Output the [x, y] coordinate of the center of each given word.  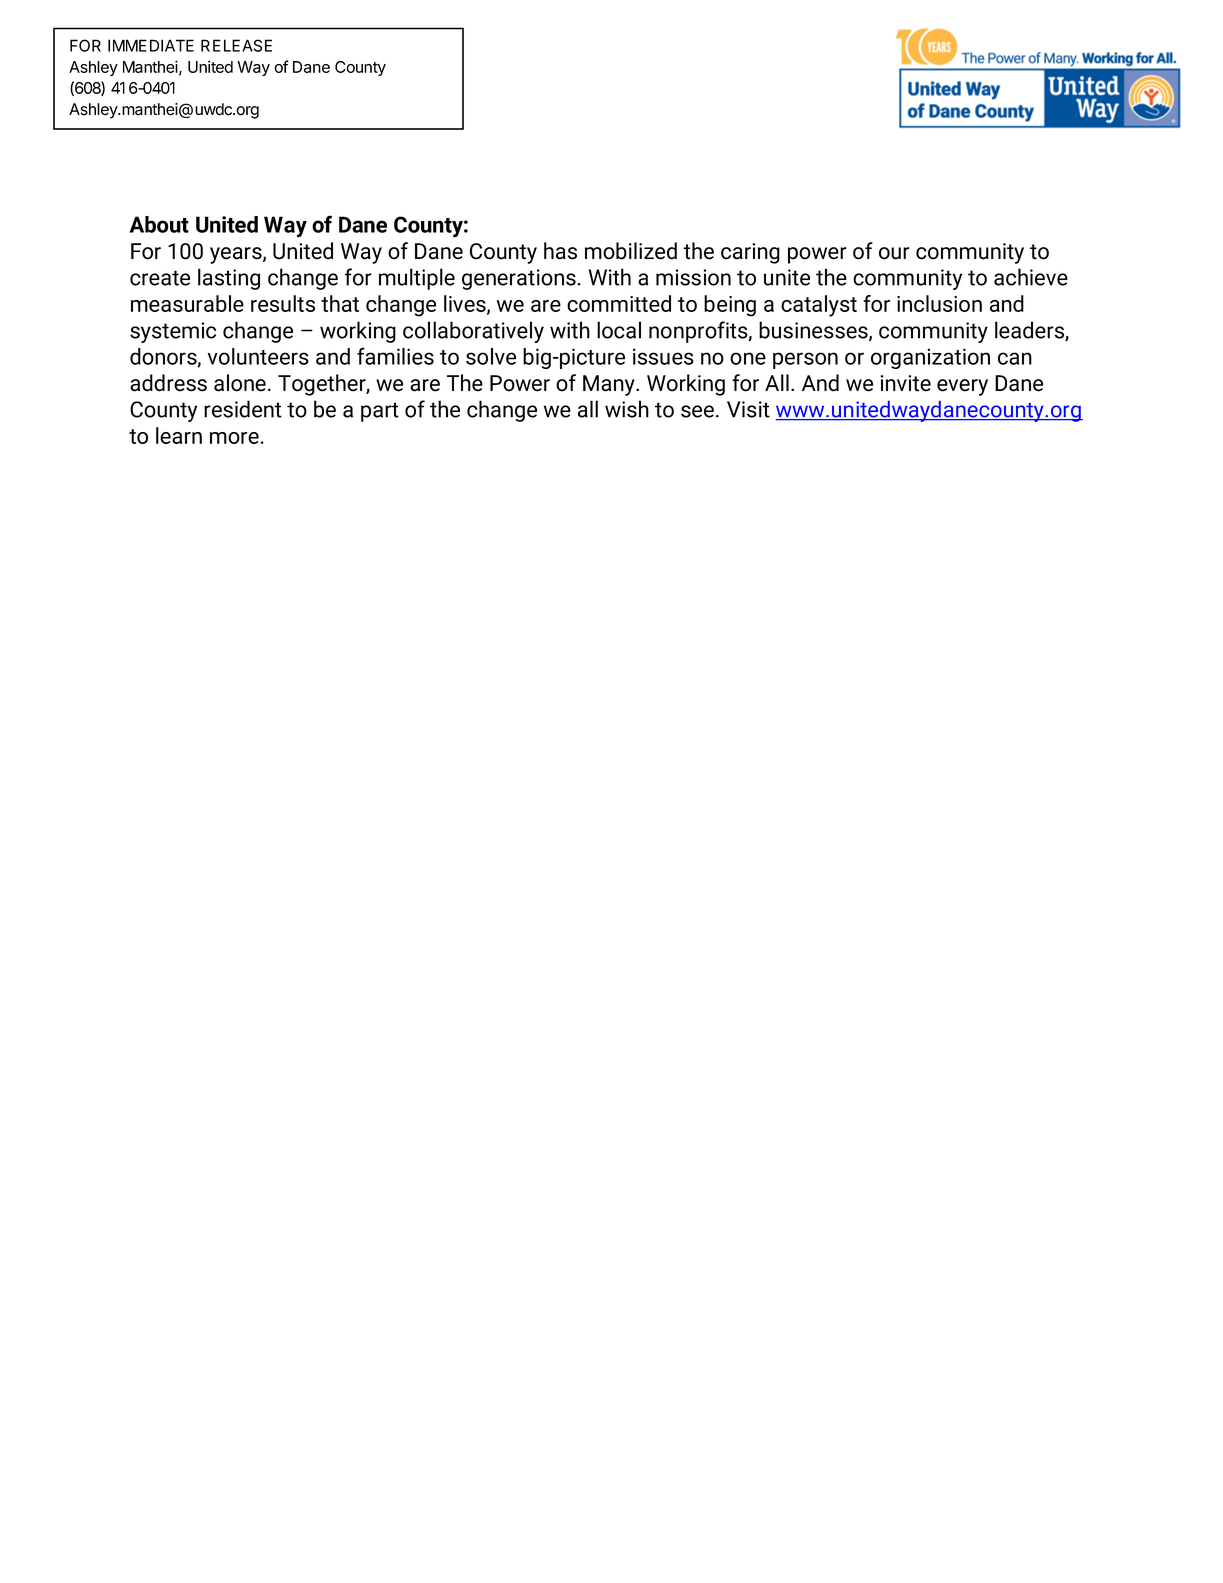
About [159, 224]
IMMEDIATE [151, 45]
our [894, 253]
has [560, 251]
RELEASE [236, 45]
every [962, 387]
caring [750, 253]
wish [627, 409]
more [235, 438]
